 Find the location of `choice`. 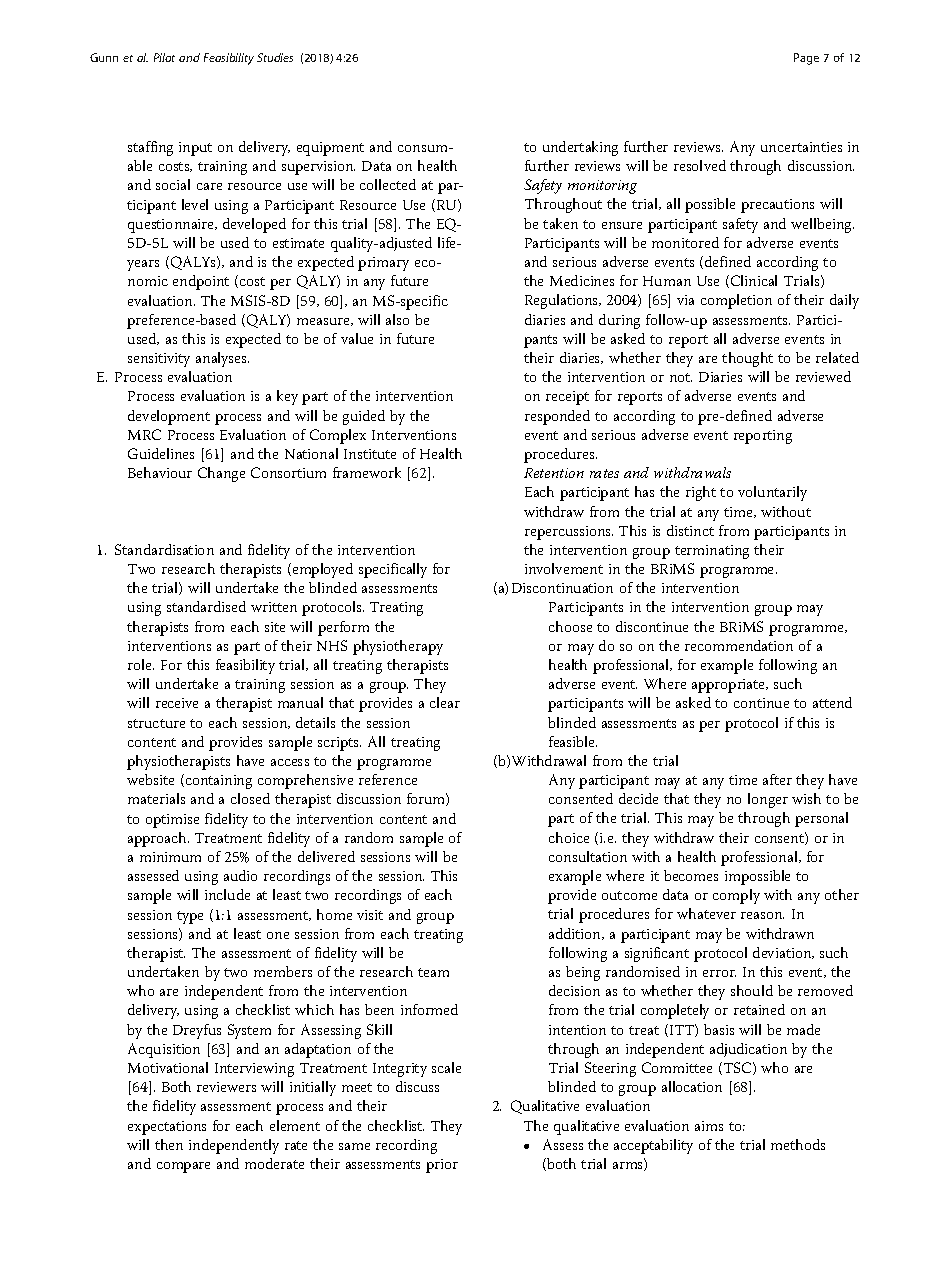

choice is located at coordinates (569, 837).
